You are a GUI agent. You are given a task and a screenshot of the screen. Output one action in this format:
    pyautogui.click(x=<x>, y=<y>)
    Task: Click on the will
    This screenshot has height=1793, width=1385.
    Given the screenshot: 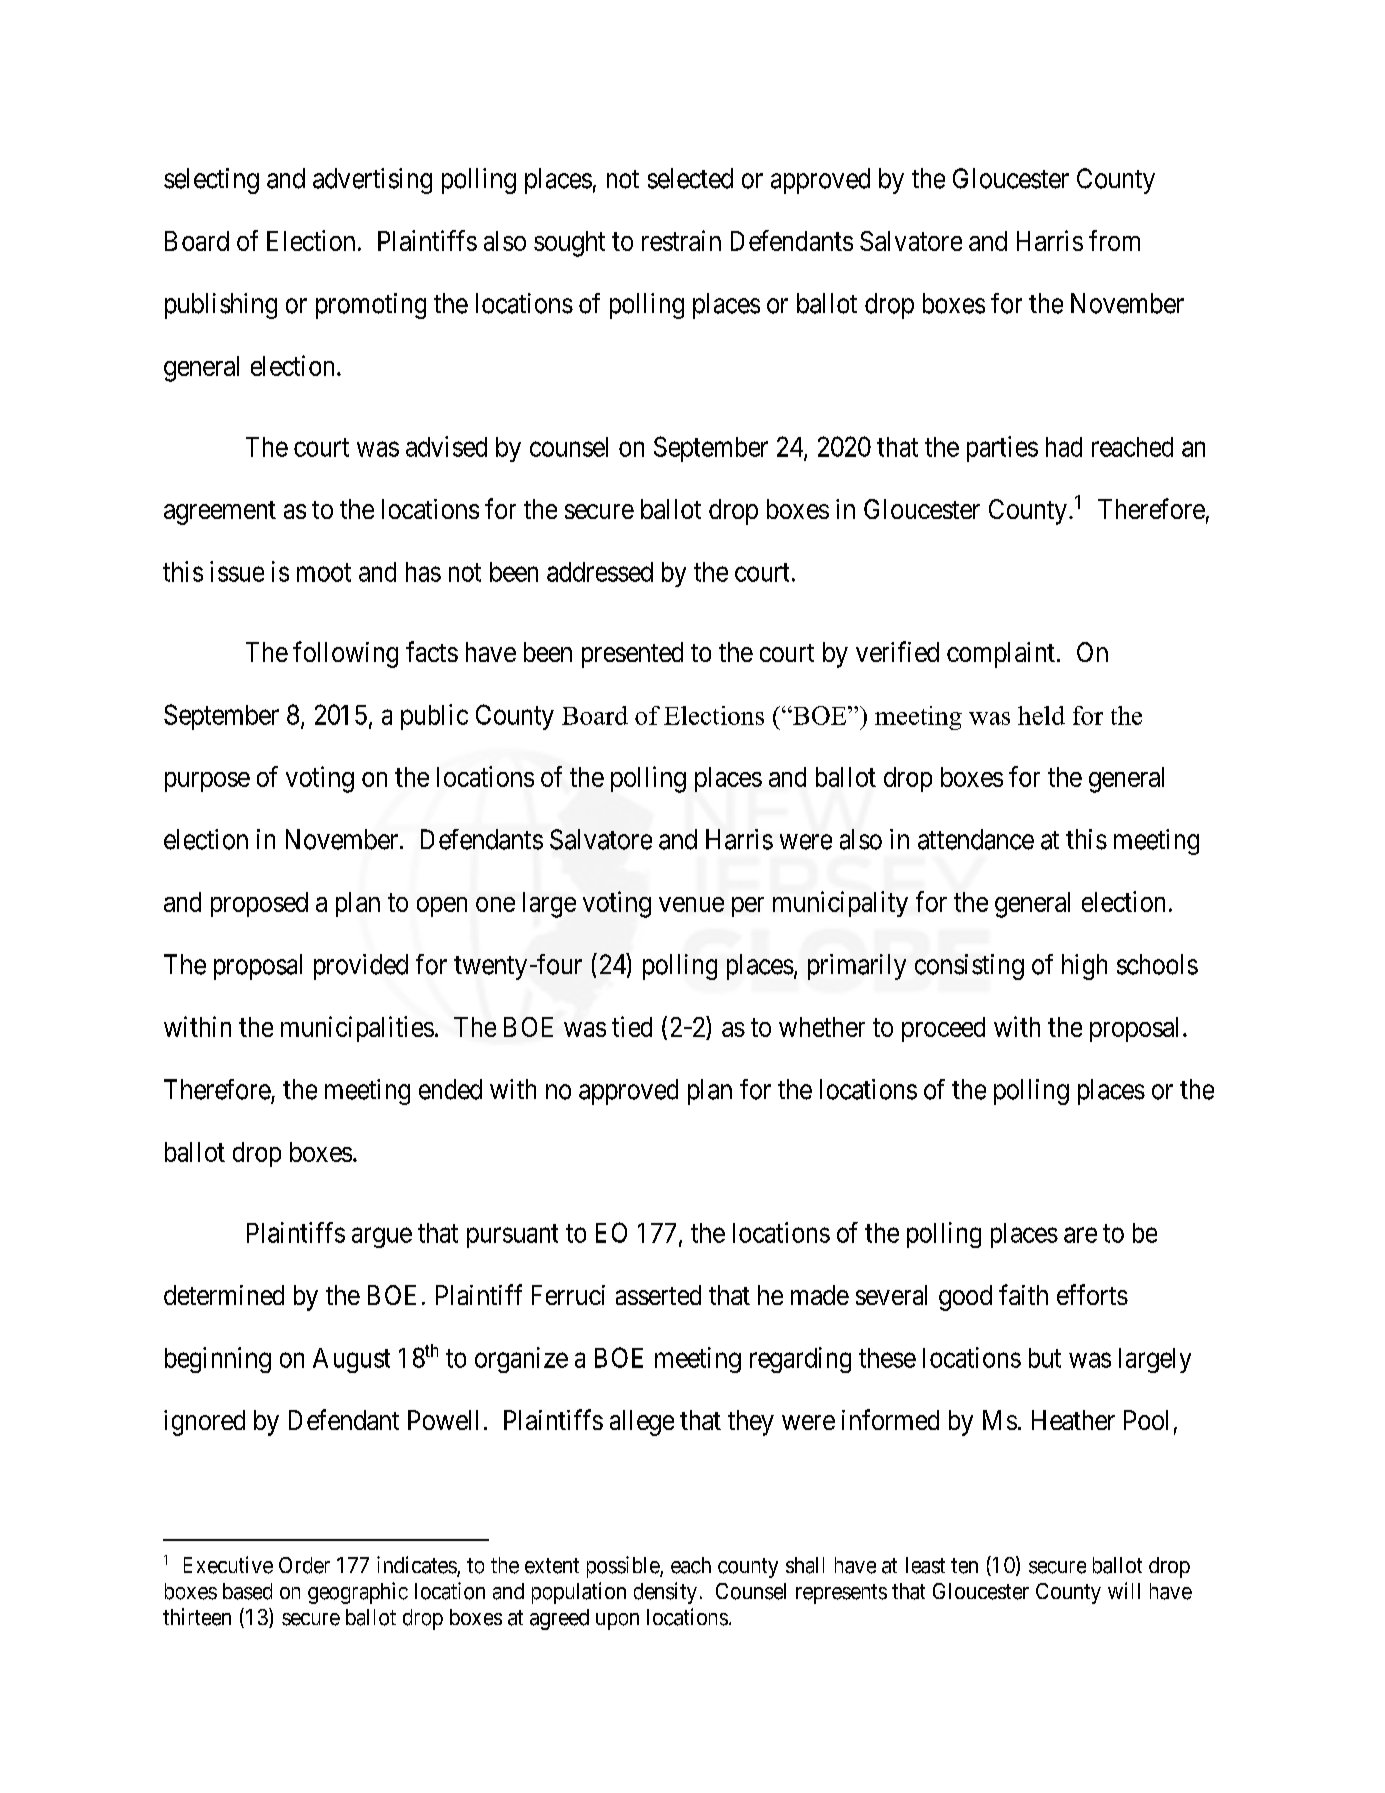 What is the action you would take?
    pyautogui.click(x=1124, y=1590)
